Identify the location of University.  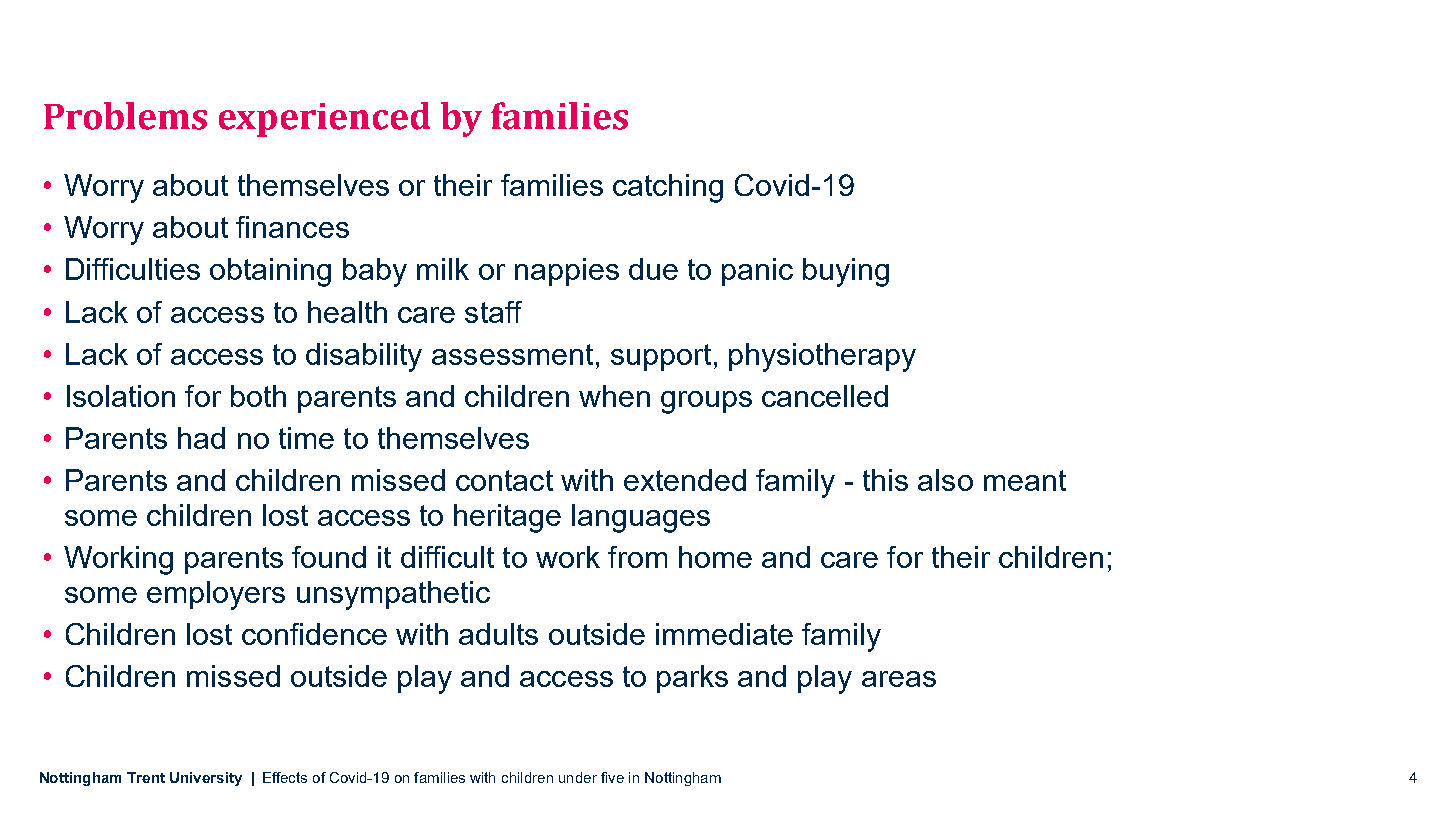
(206, 779).
